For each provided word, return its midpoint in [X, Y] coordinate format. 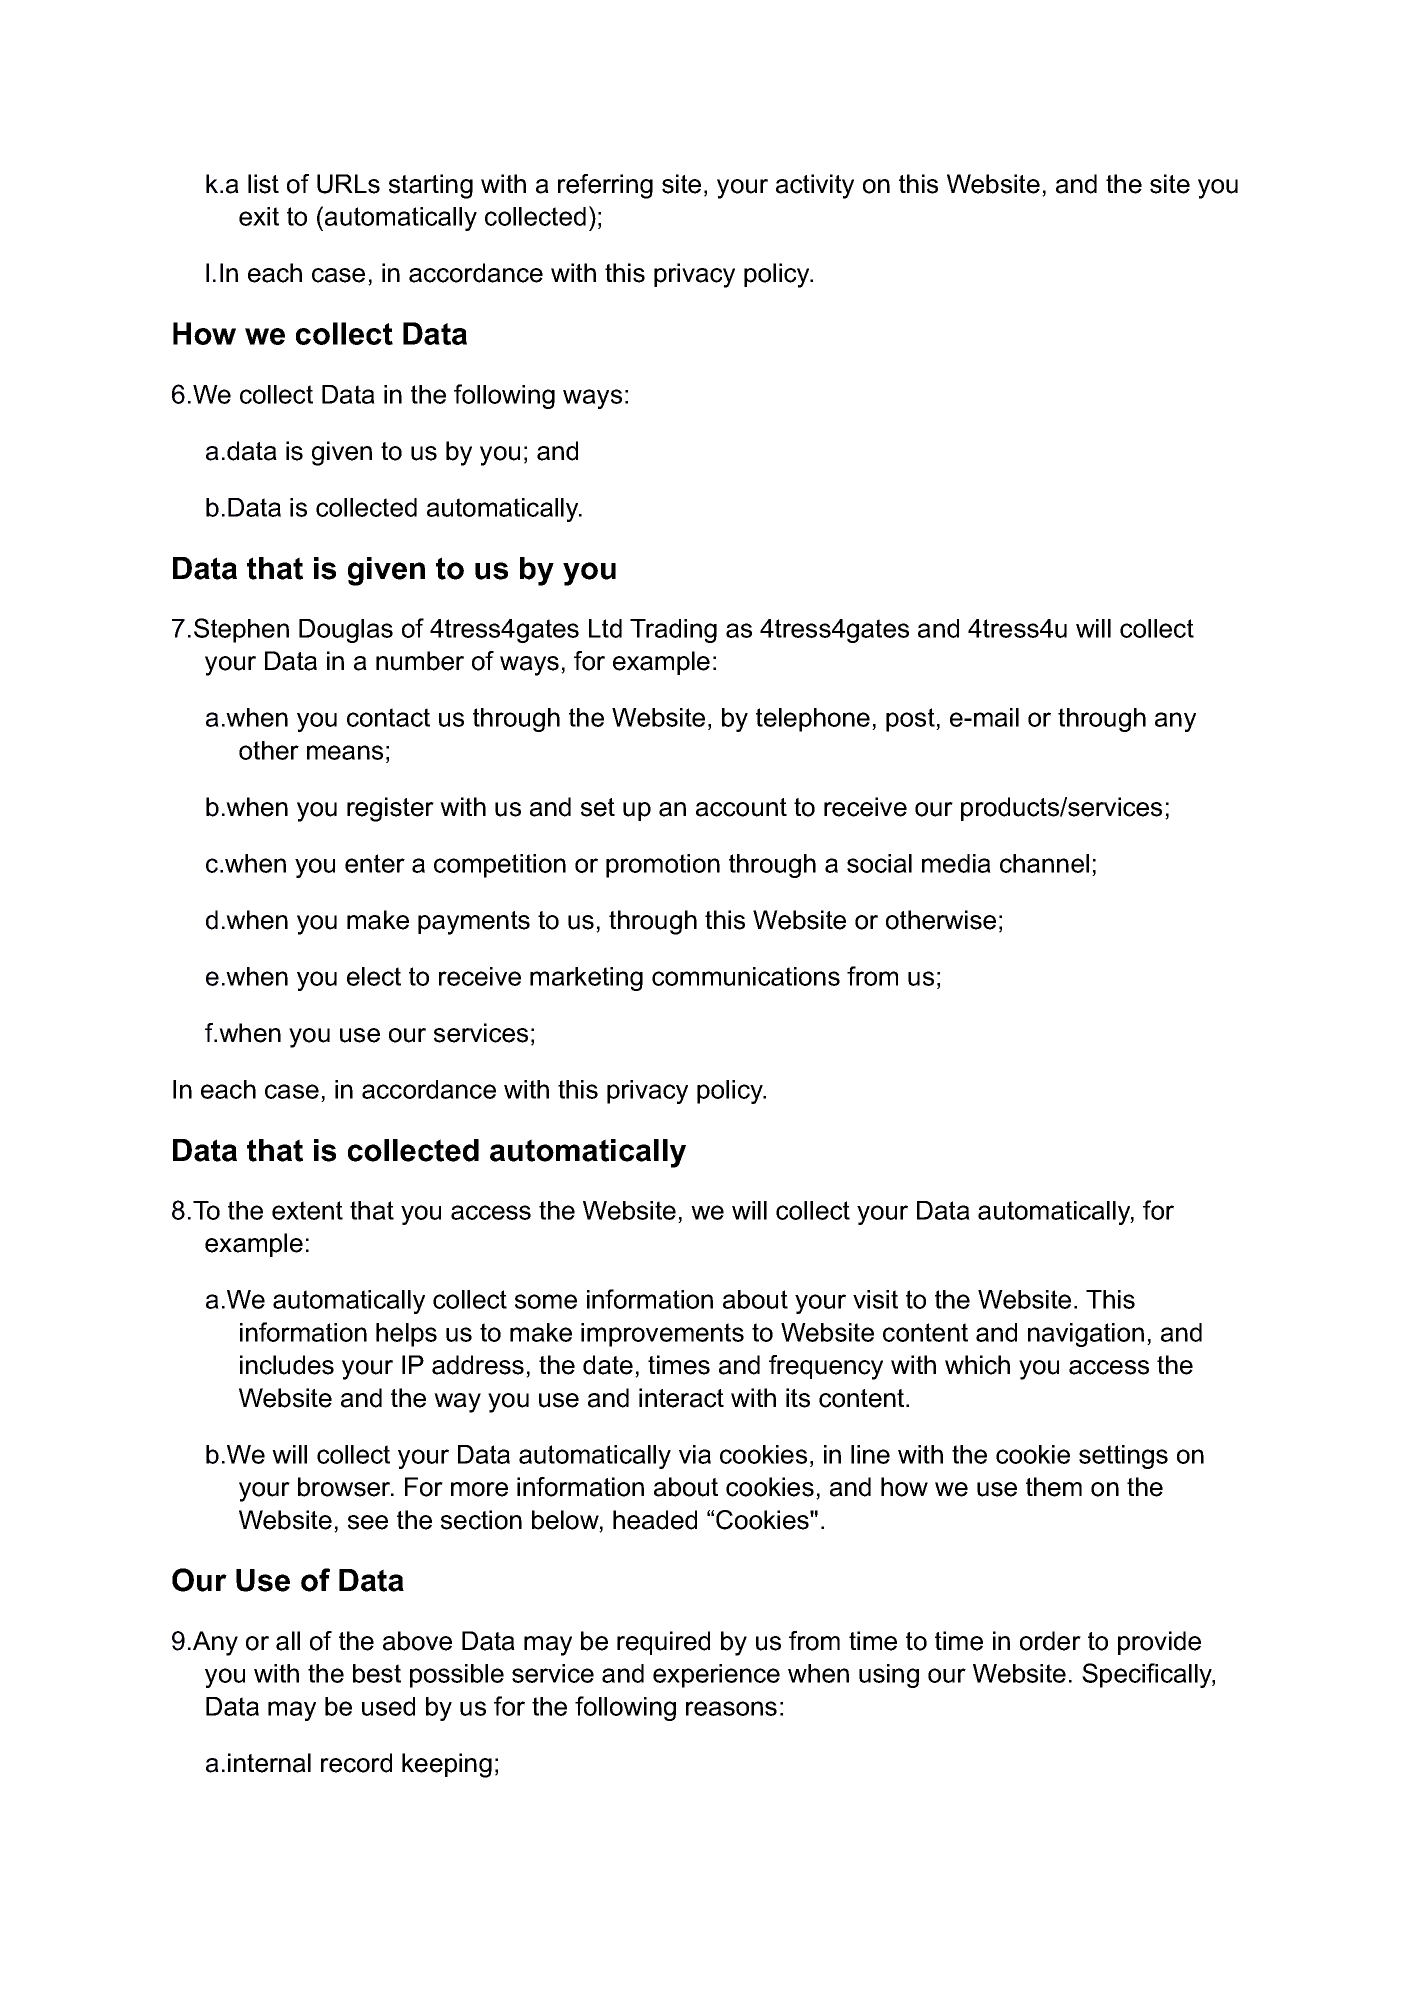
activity [815, 186]
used [388, 1706]
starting [431, 186]
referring [605, 186]
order [1050, 1641]
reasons [731, 1708]
